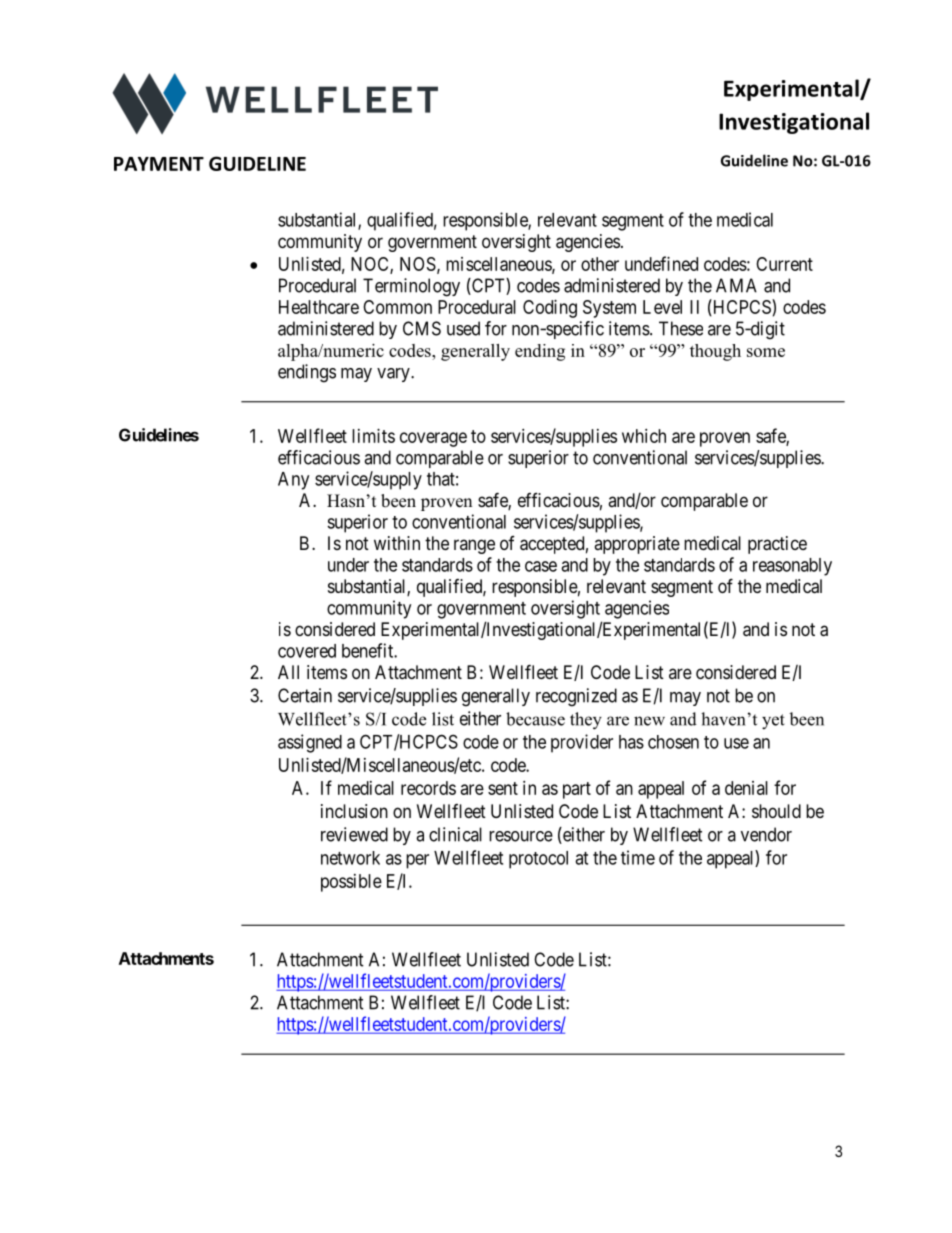 Image resolution: width=952 pixels, height=1233 pixels. Describe the element at coordinates (661, 263) in the screenshot. I see `undefined` at that location.
